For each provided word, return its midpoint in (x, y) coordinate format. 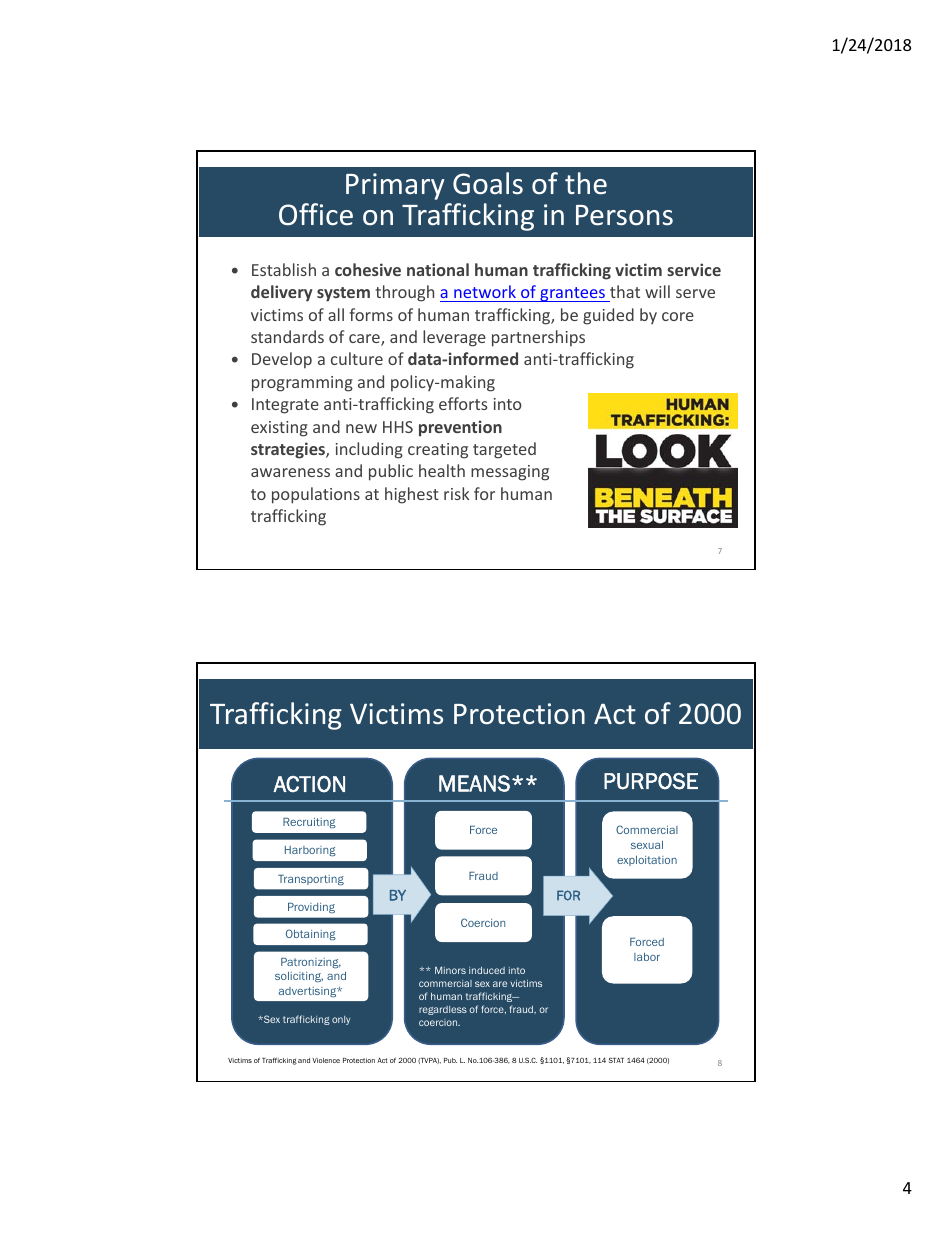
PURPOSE (651, 781)
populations (316, 495)
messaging (510, 473)
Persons (624, 215)
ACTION (309, 784)
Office (316, 214)
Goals (488, 183)
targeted (504, 450)
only (341, 1020)
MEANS (474, 783)
